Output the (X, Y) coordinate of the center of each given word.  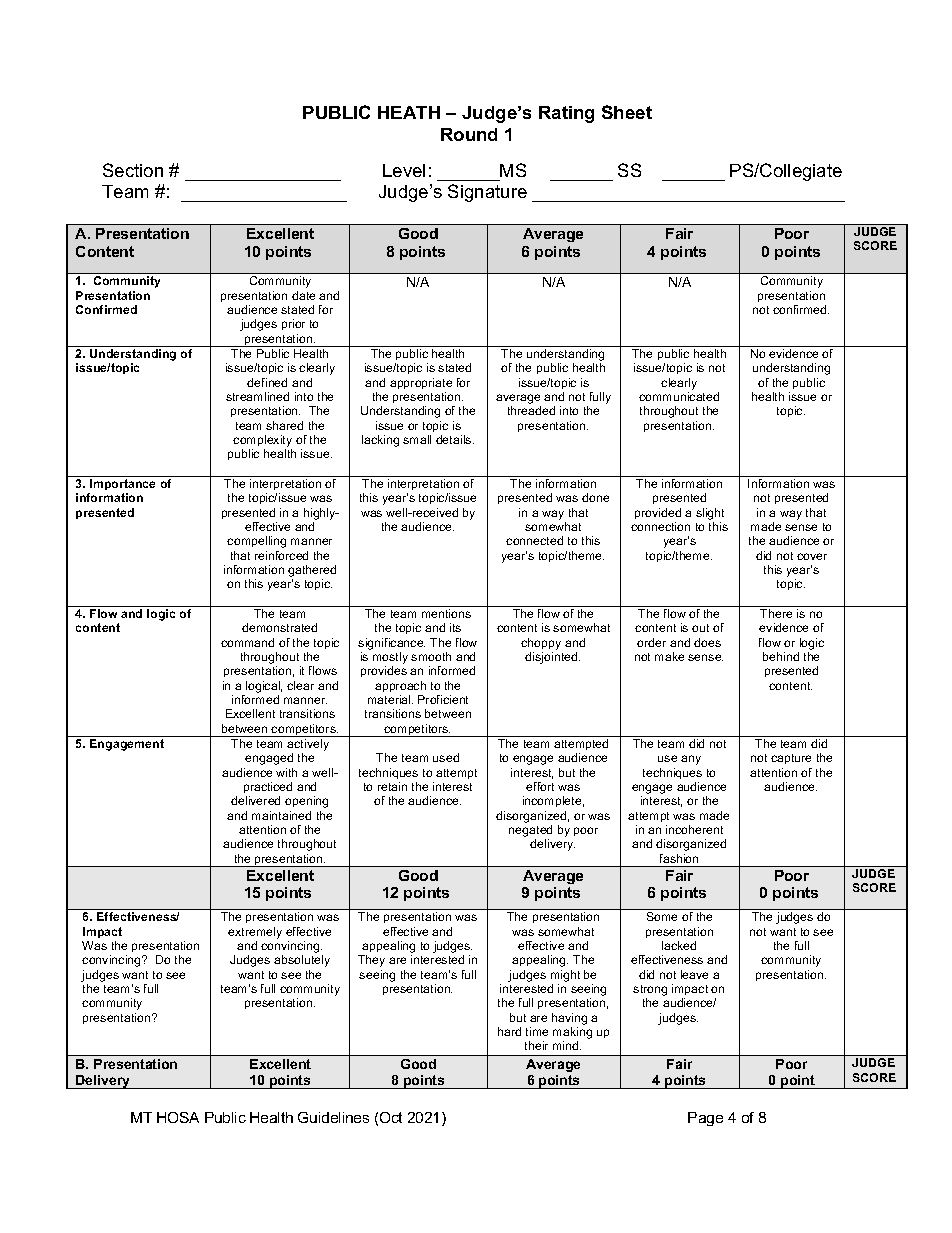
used (446, 757)
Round (469, 134)
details (455, 439)
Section (133, 170)
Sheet (627, 112)
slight (710, 515)
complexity (262, 442)
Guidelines (333, 1117)
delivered (255, 800)
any (691, 760)
